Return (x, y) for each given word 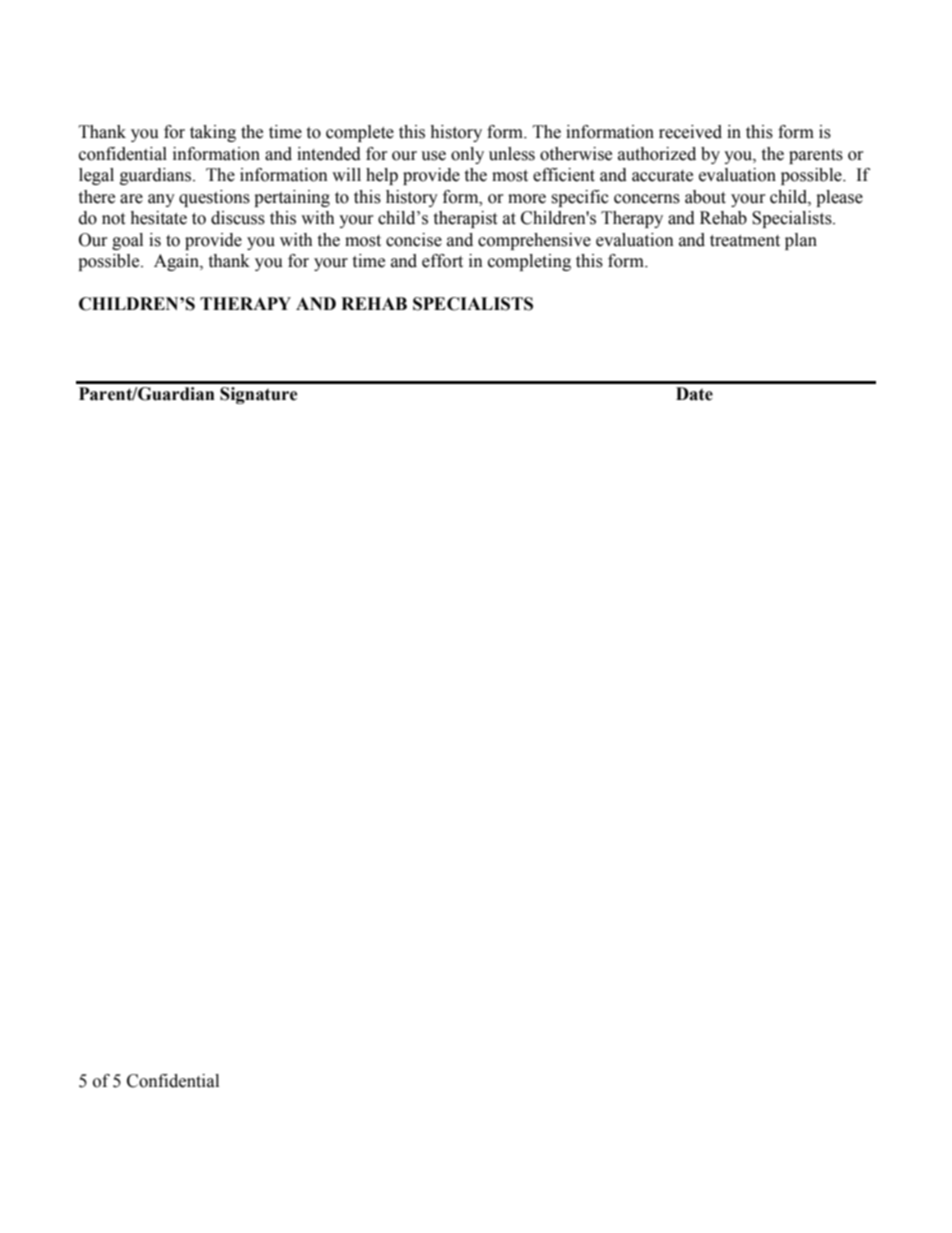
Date (694, 394)
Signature (259, 395)
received (690, 132)
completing (529, 262)
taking (213, 133)
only (467, 155)
